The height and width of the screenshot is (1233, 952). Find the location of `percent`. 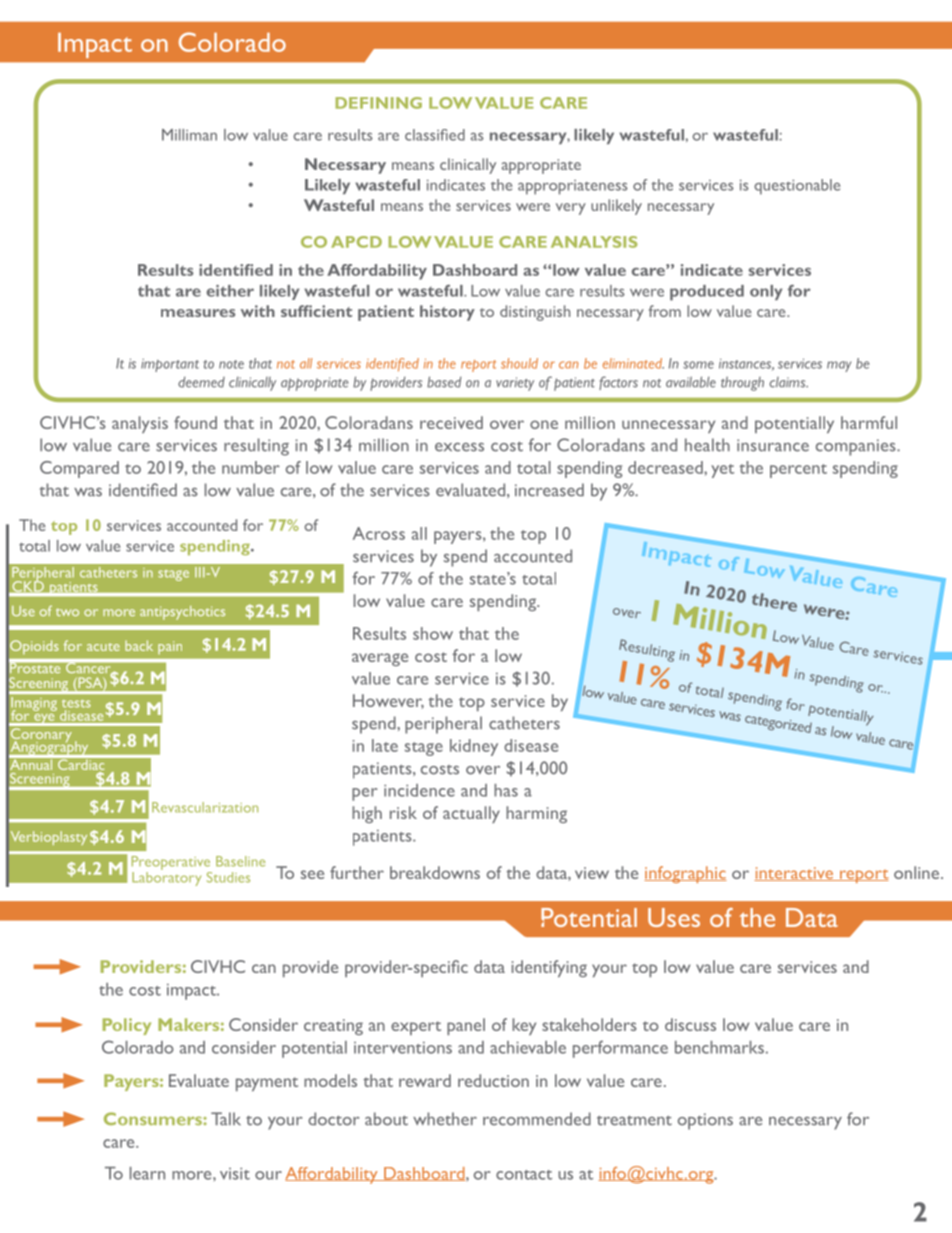

percent is located at coordinates (798, 471).
